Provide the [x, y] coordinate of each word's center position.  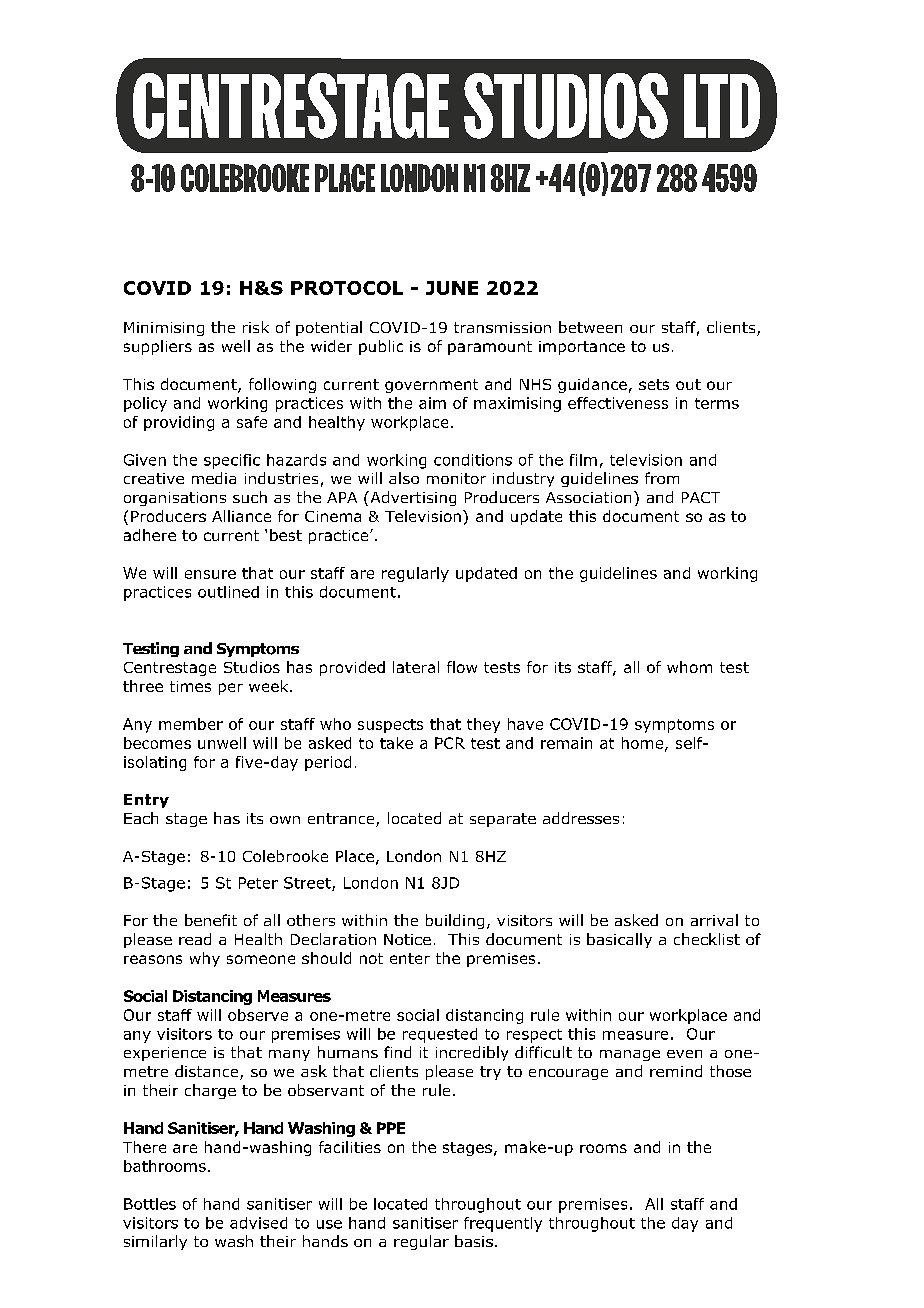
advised [258, 1223]
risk [256, 327]
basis [474, 1241]
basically [619, 940]
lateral [416, 667]
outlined [228, 592]
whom [689, 667]
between [590, 327]
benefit [211, 920]
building [455, 921]
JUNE [452, 288]
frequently [503, 1224]
